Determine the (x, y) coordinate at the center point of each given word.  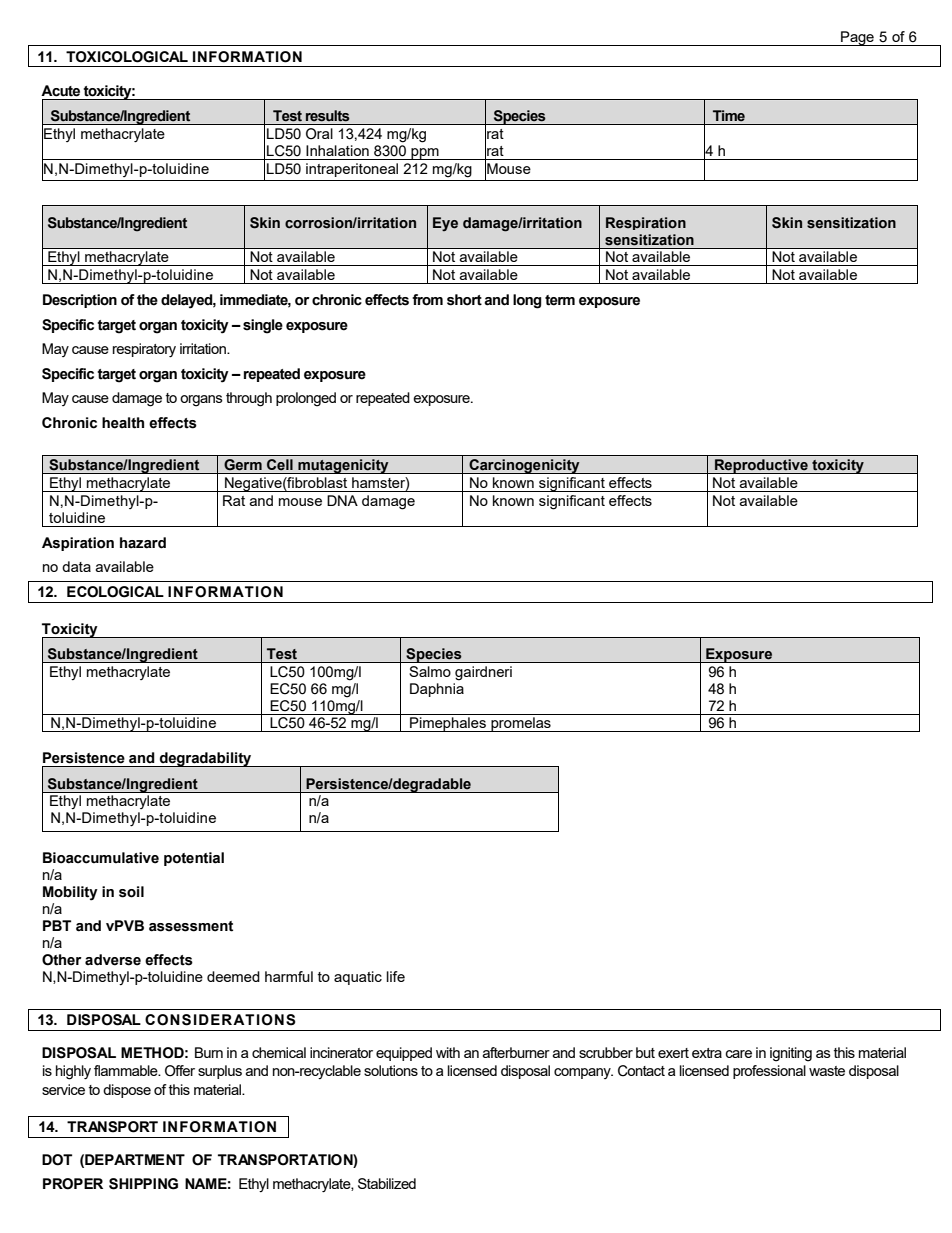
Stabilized (387, 1183)
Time (729, 116)
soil (131, 892)
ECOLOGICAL (115, 592)
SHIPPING (143, 1184)
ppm (425, 154)
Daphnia (437, 690)
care (739, 1054)
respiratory (144, 350)
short (464, 300)
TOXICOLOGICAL (127, 57)
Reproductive (761, 466)
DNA (342, 500)
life (396, 976)
